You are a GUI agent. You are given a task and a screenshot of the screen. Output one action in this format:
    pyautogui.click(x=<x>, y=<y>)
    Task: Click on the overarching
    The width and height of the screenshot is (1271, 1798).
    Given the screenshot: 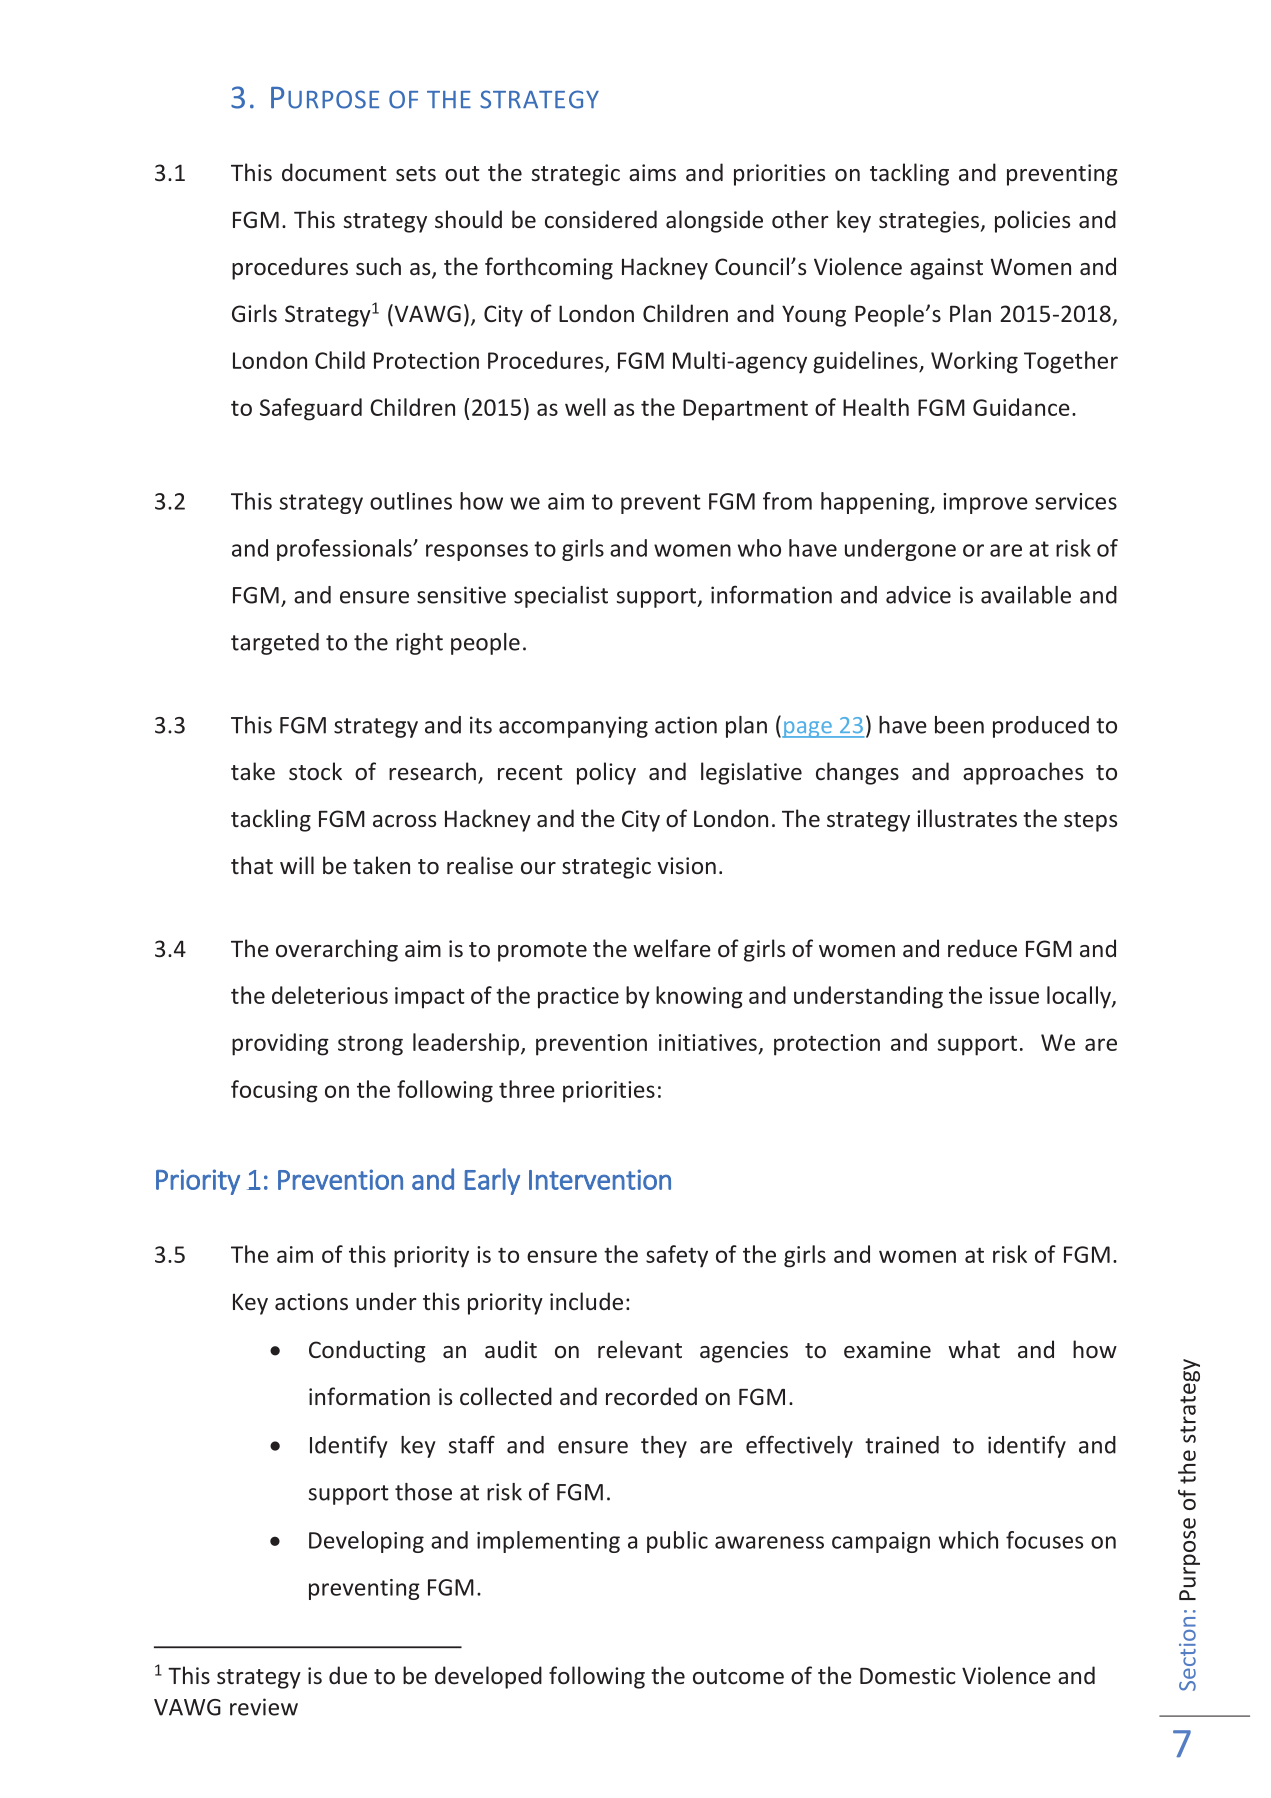 What is the action you would take?
    pyautogui.click(x=337, y=950)
